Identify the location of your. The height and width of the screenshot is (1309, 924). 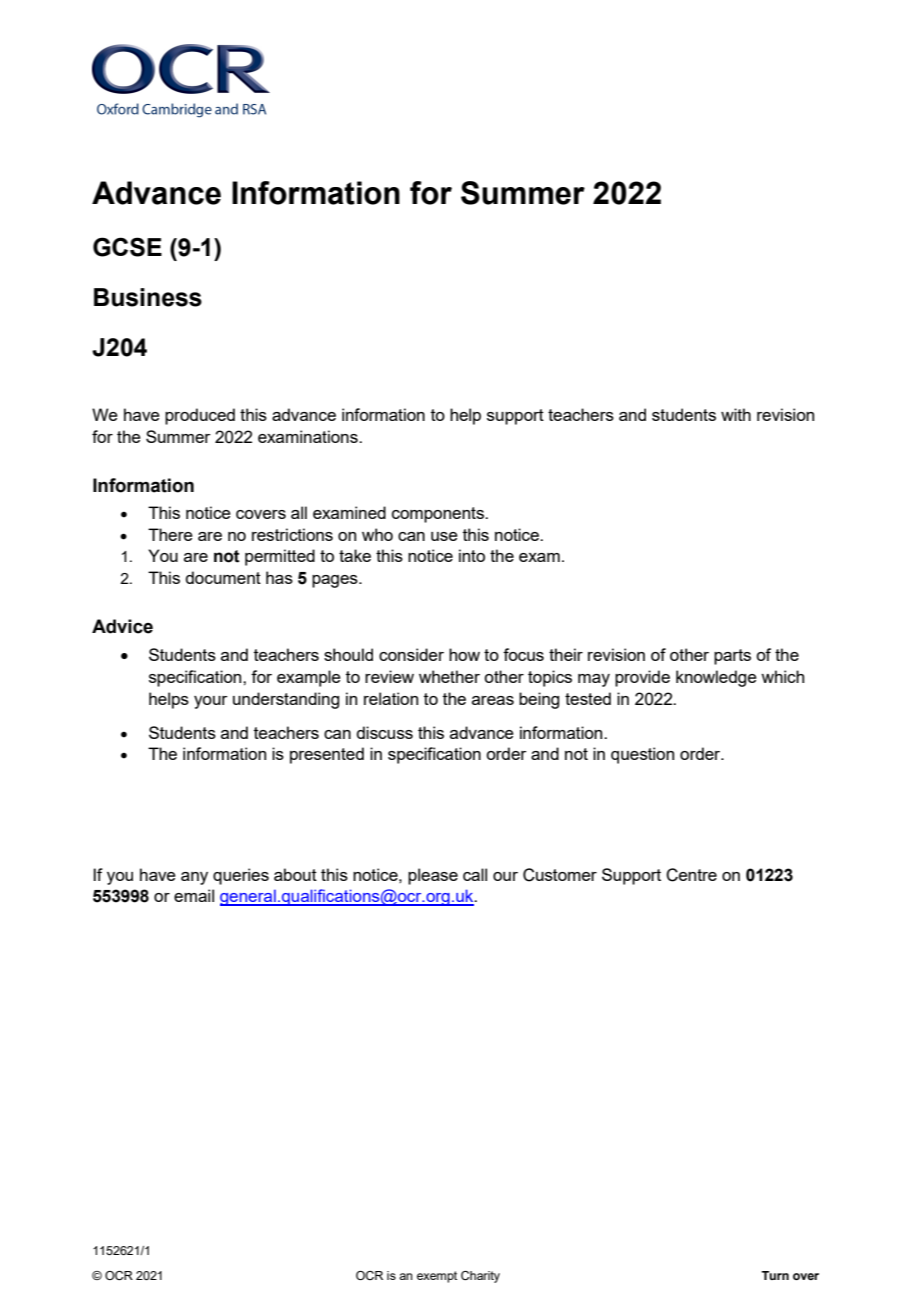
(211, 702).
